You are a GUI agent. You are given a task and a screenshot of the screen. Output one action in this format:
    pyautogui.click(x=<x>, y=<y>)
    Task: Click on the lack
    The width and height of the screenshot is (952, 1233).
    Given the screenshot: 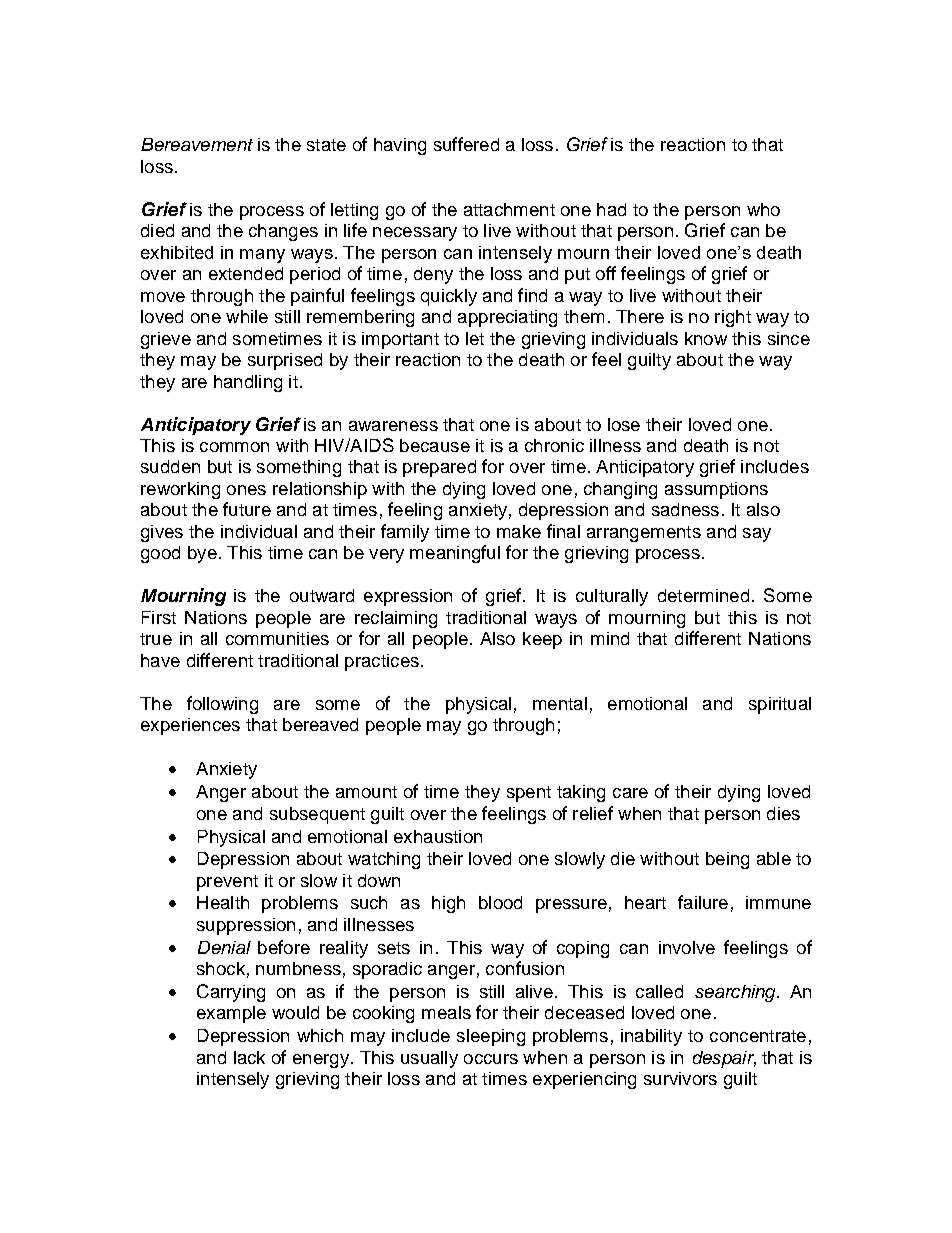 What is the action you would take?
    pyautogui.click(x=249, y=1057)
